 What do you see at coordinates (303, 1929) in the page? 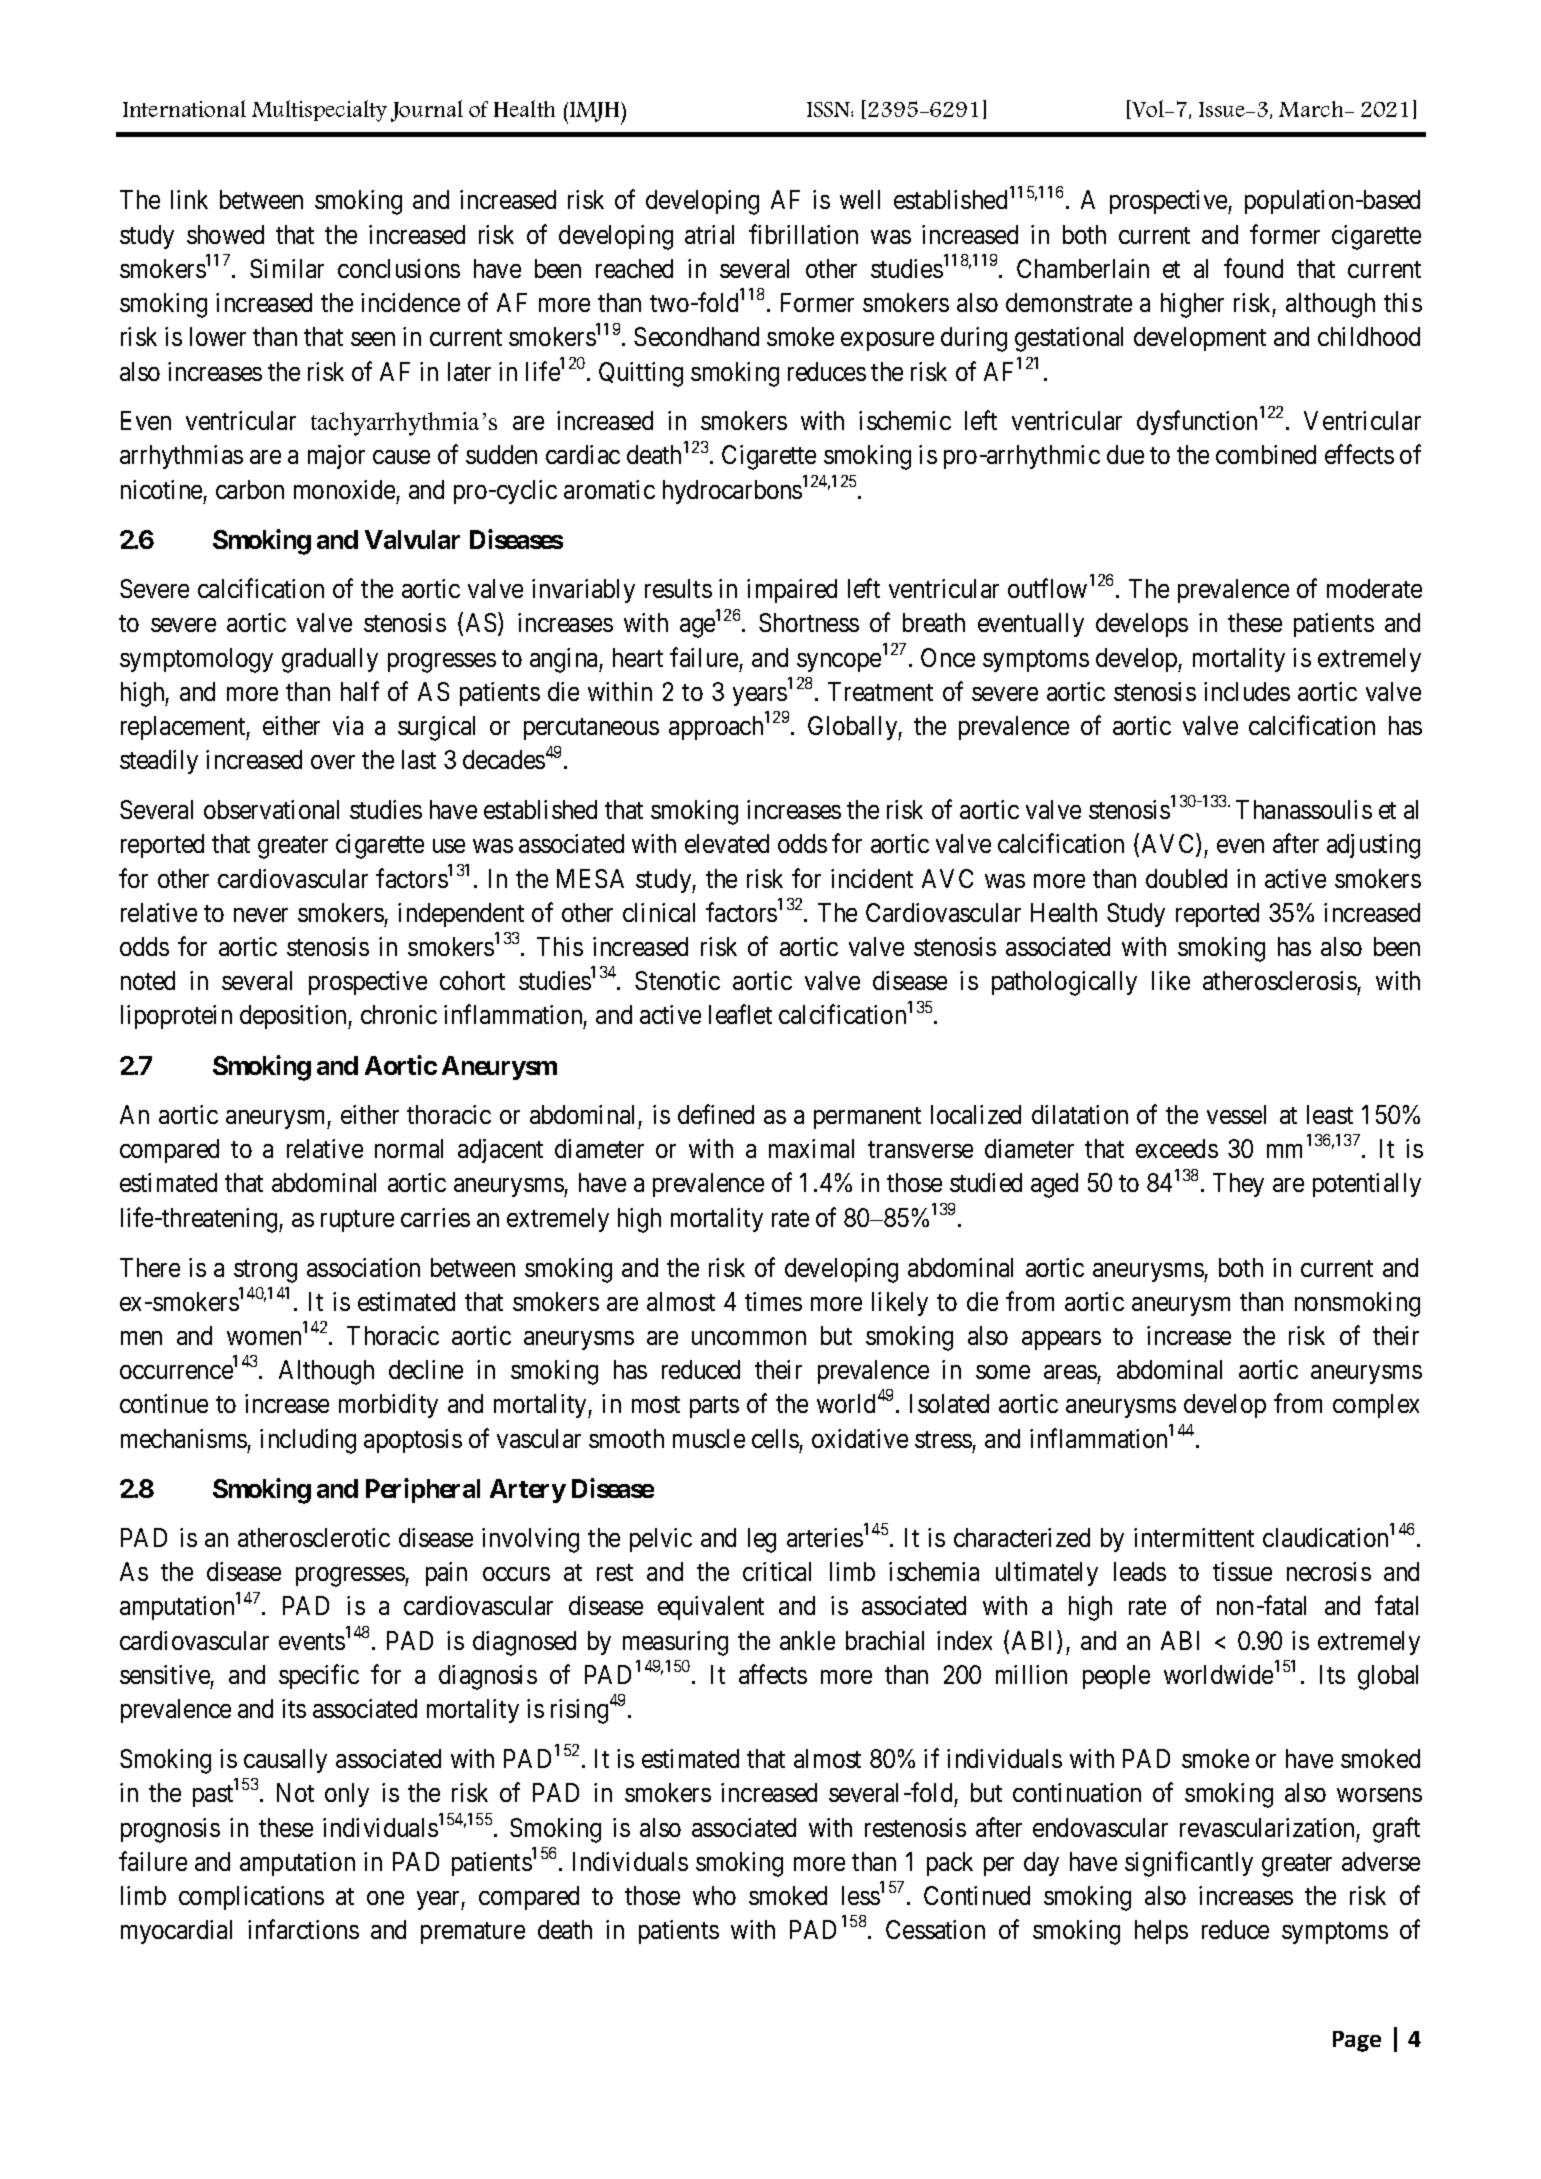
I see `infarctions` at bounding box center [303, 1929].
